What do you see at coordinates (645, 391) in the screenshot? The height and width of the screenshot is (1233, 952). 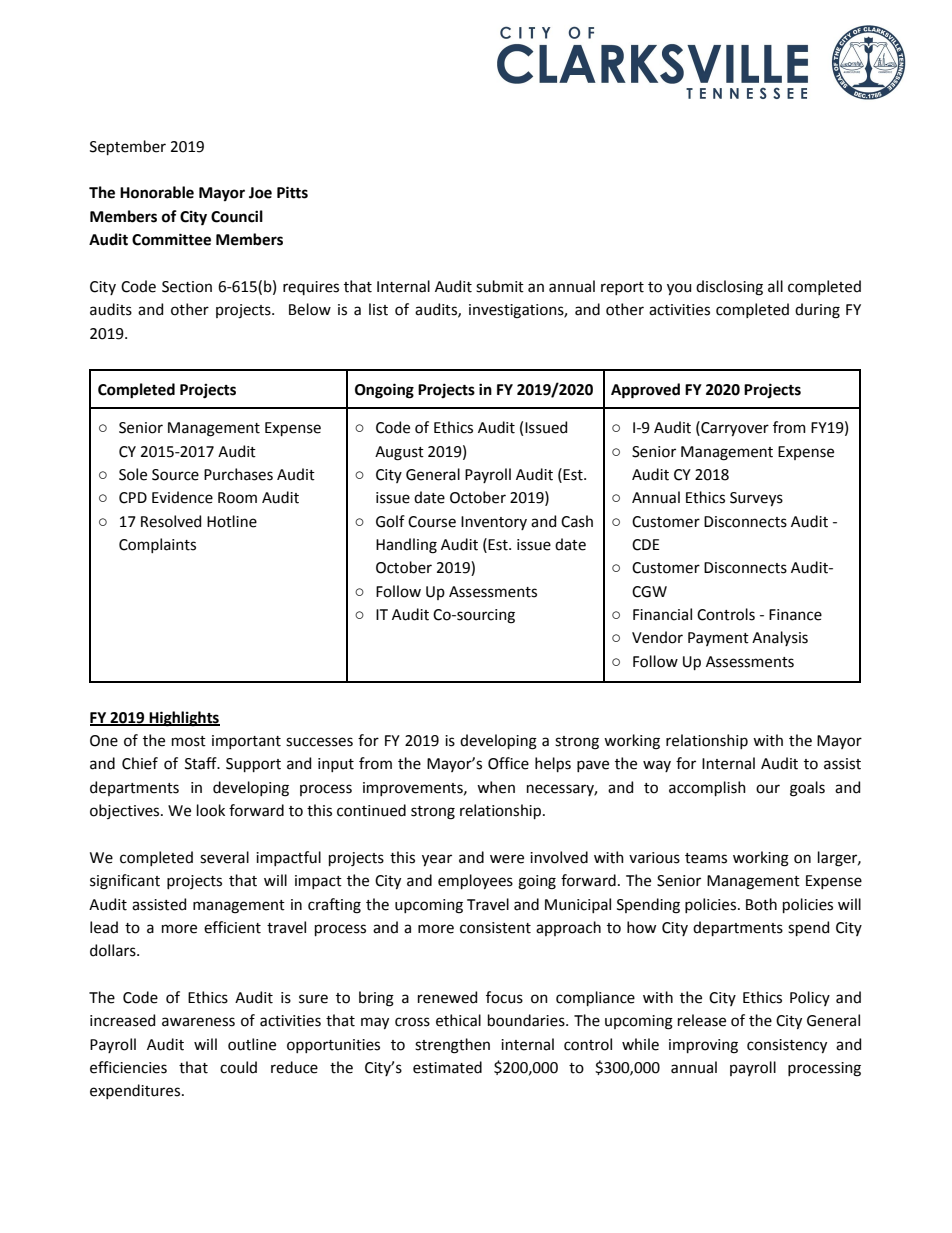 I see `Approved` at bounding box center [645, 391].
